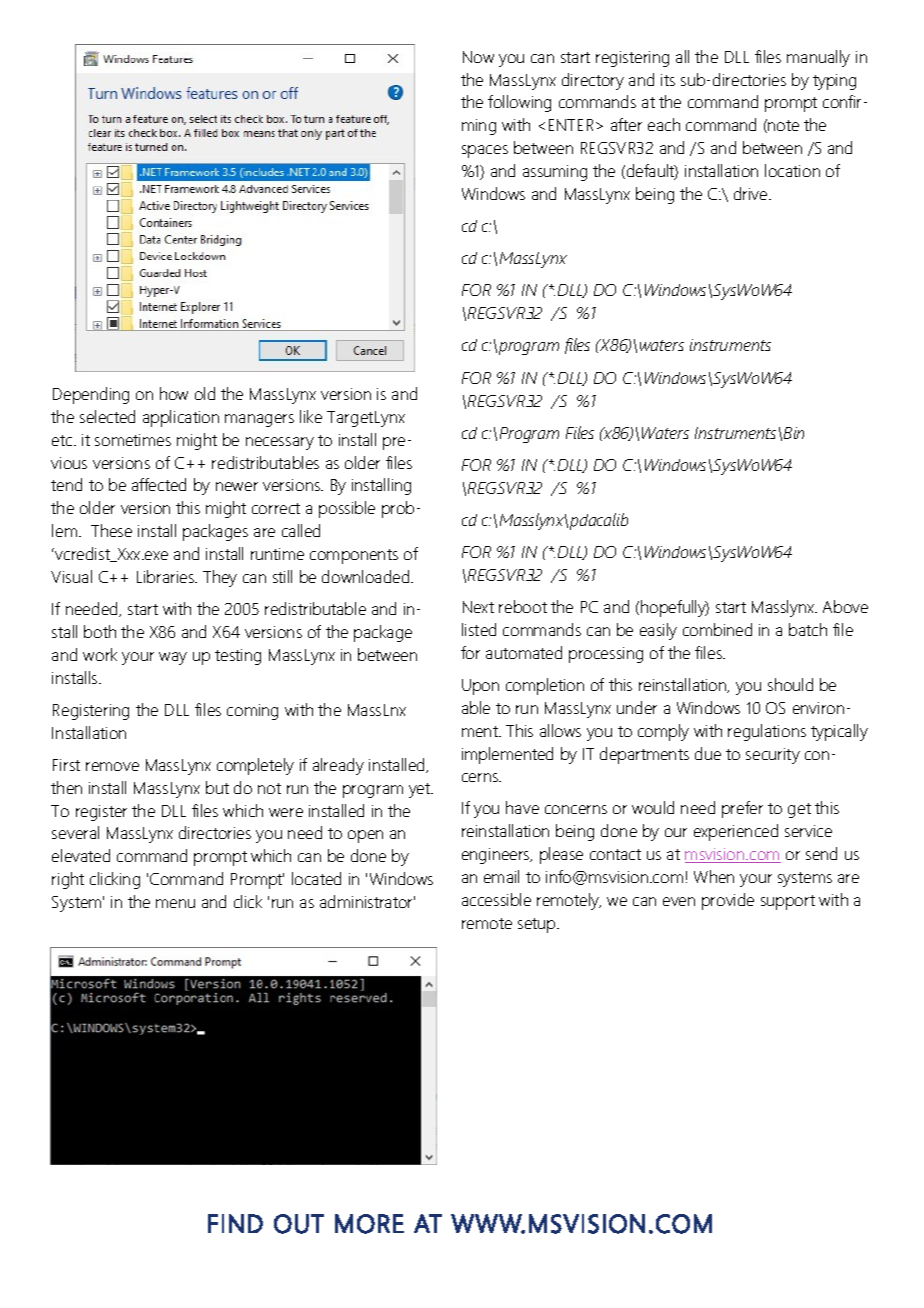  Describe the element at coordinates (479, 629) in the page. I see `listed` at that location.
